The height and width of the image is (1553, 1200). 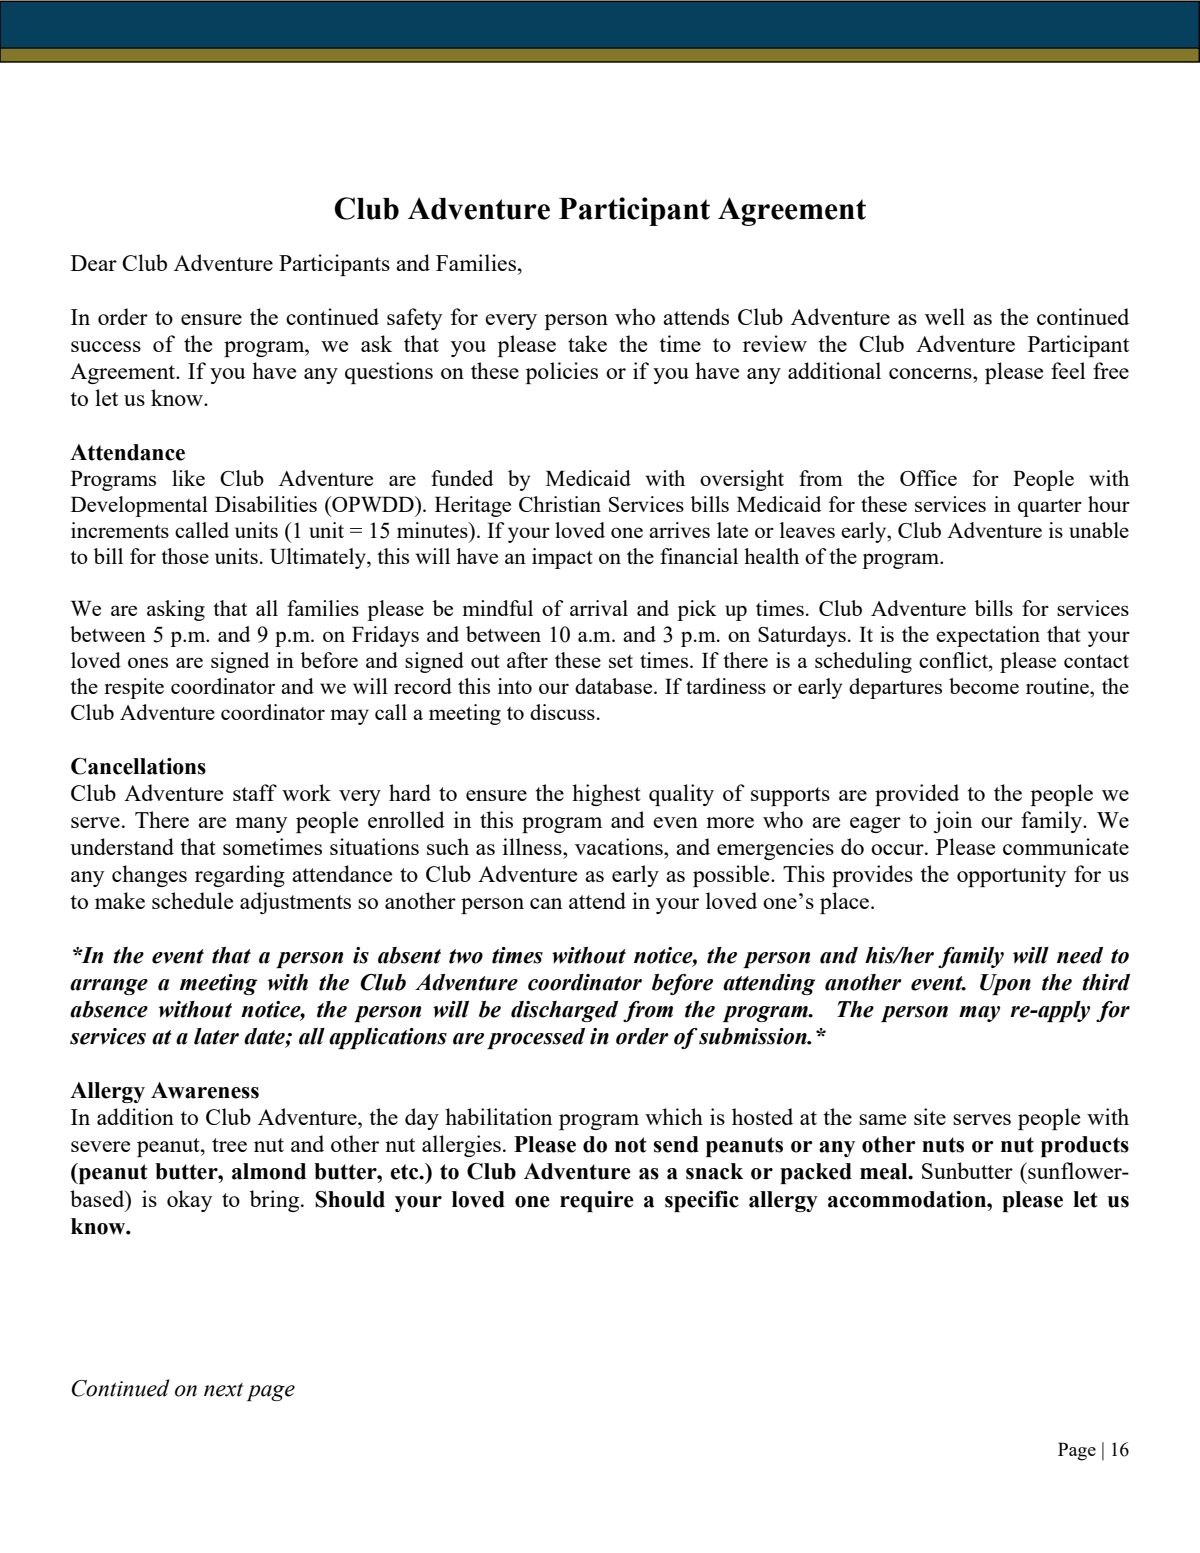 I want to click on well, so click(x=945, y=316).
